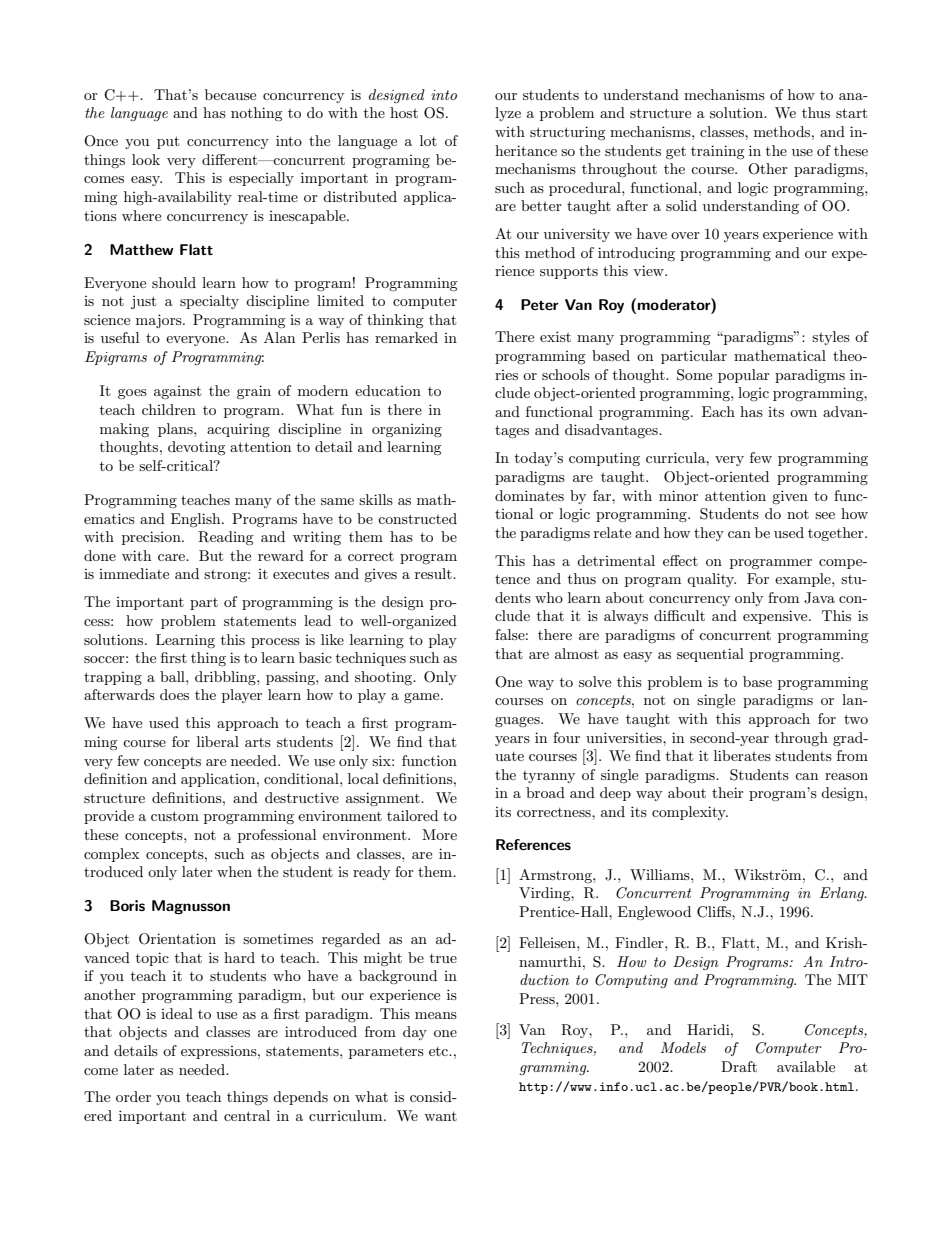 The width and height of the document is (952, 1233). I want to click on popular, so click(744, 376).
